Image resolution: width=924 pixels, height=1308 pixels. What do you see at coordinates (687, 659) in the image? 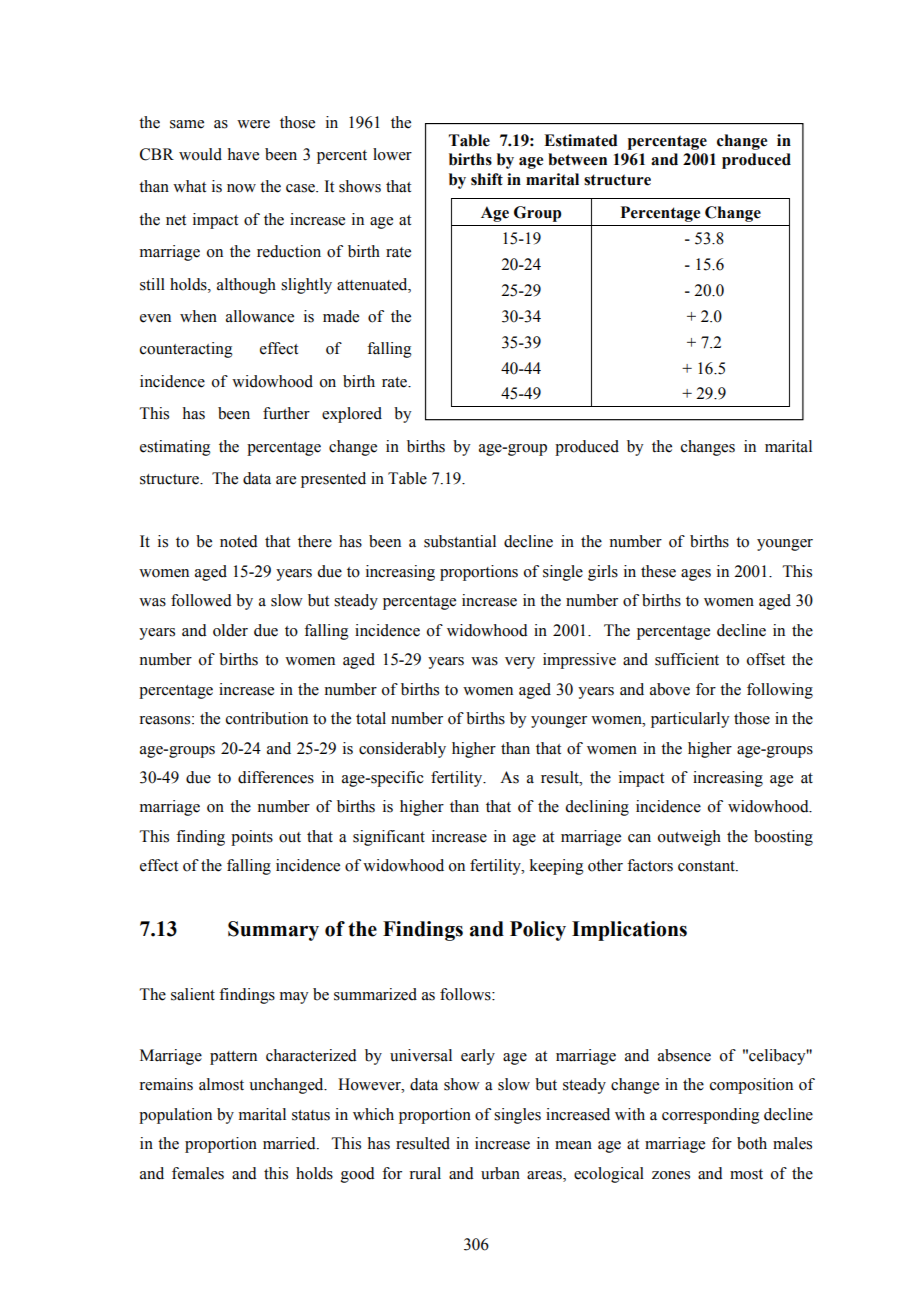
I see `sufficient` at bounding box center [687, 659].
